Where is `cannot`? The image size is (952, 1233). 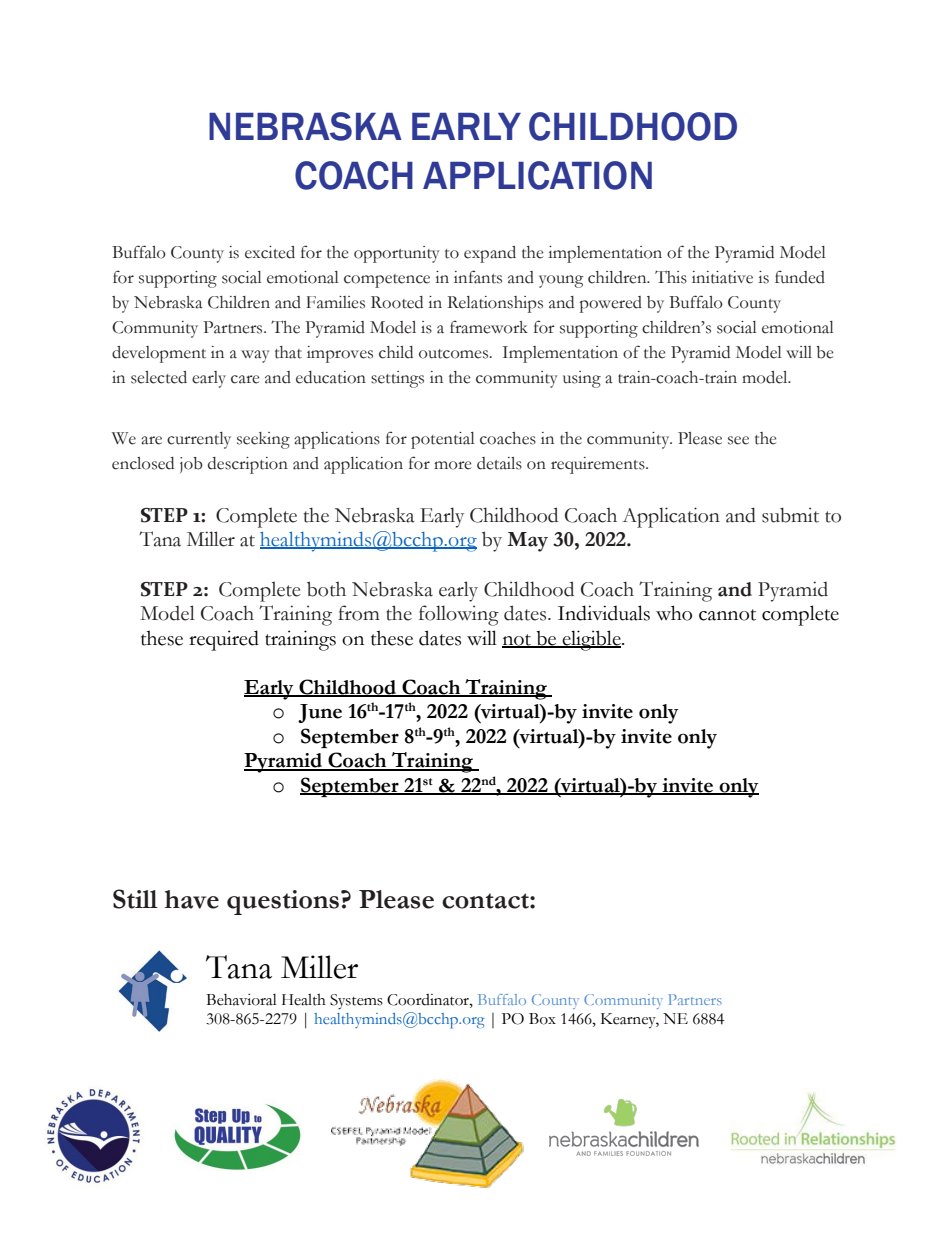 cannot is located at coordinates (727, 615).
